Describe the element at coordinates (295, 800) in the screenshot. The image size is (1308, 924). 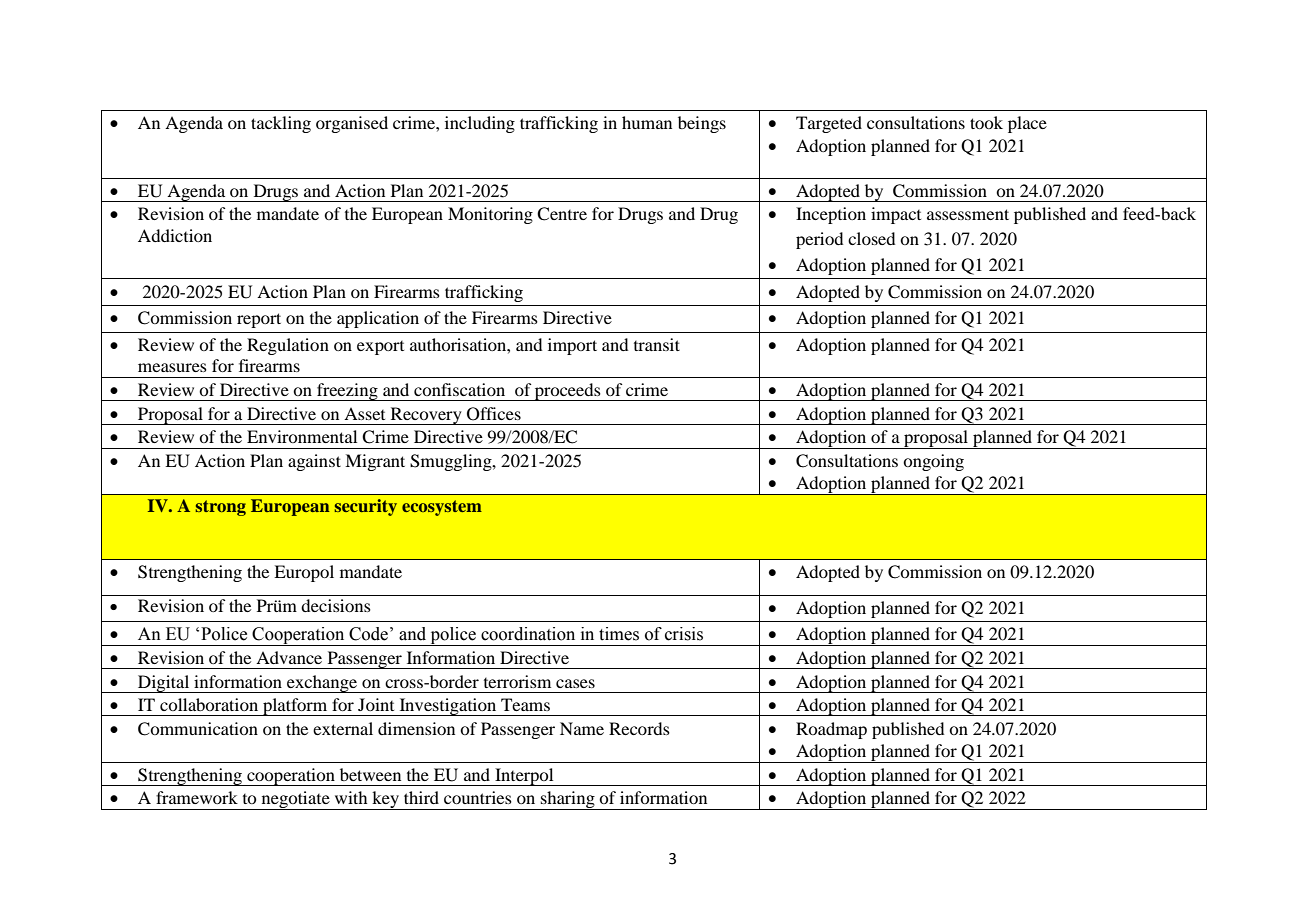
I see `negotiate` at that location.
